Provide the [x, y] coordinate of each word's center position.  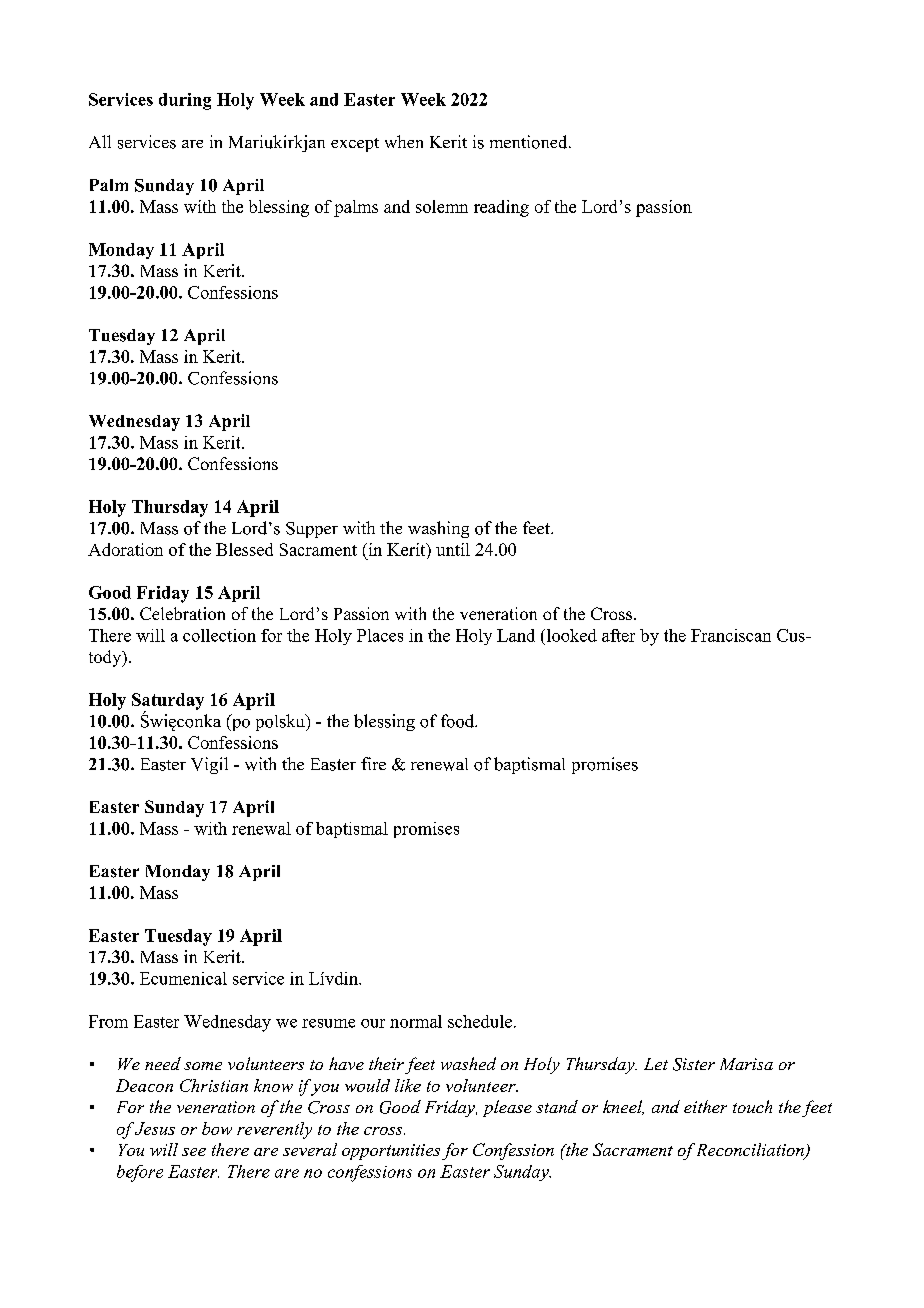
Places [380, 635]
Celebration [182, 613]
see [194, 1152]
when [404, 141]
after [618, 635]
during [185, 101]
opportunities [391, 1152]
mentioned [530, 142]
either [705, 1106]
